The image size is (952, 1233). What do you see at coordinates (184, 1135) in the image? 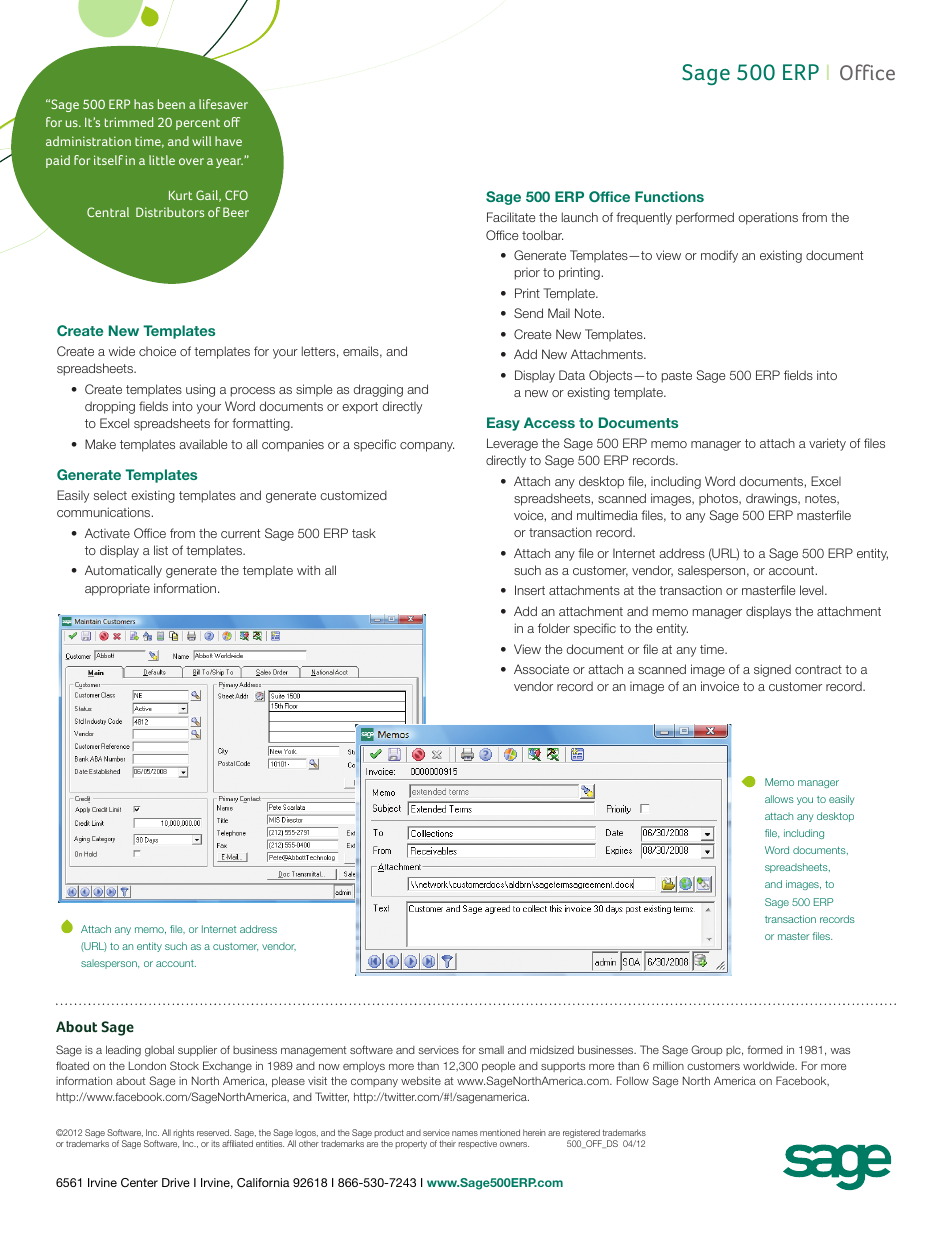
I see `rights` at bounding box center [184, 1135].
